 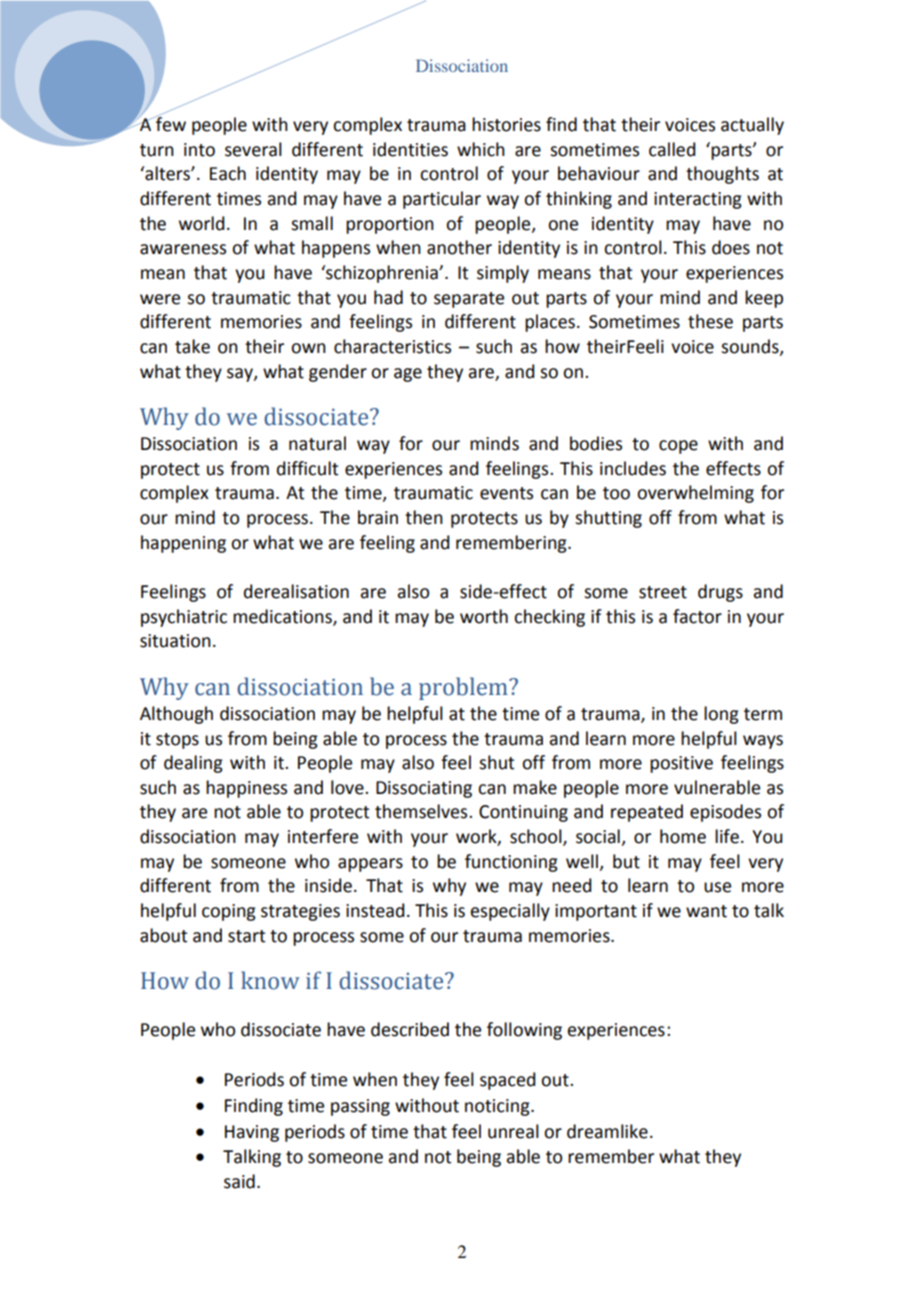 I want to click on factor, so click(x=697, y=616).
